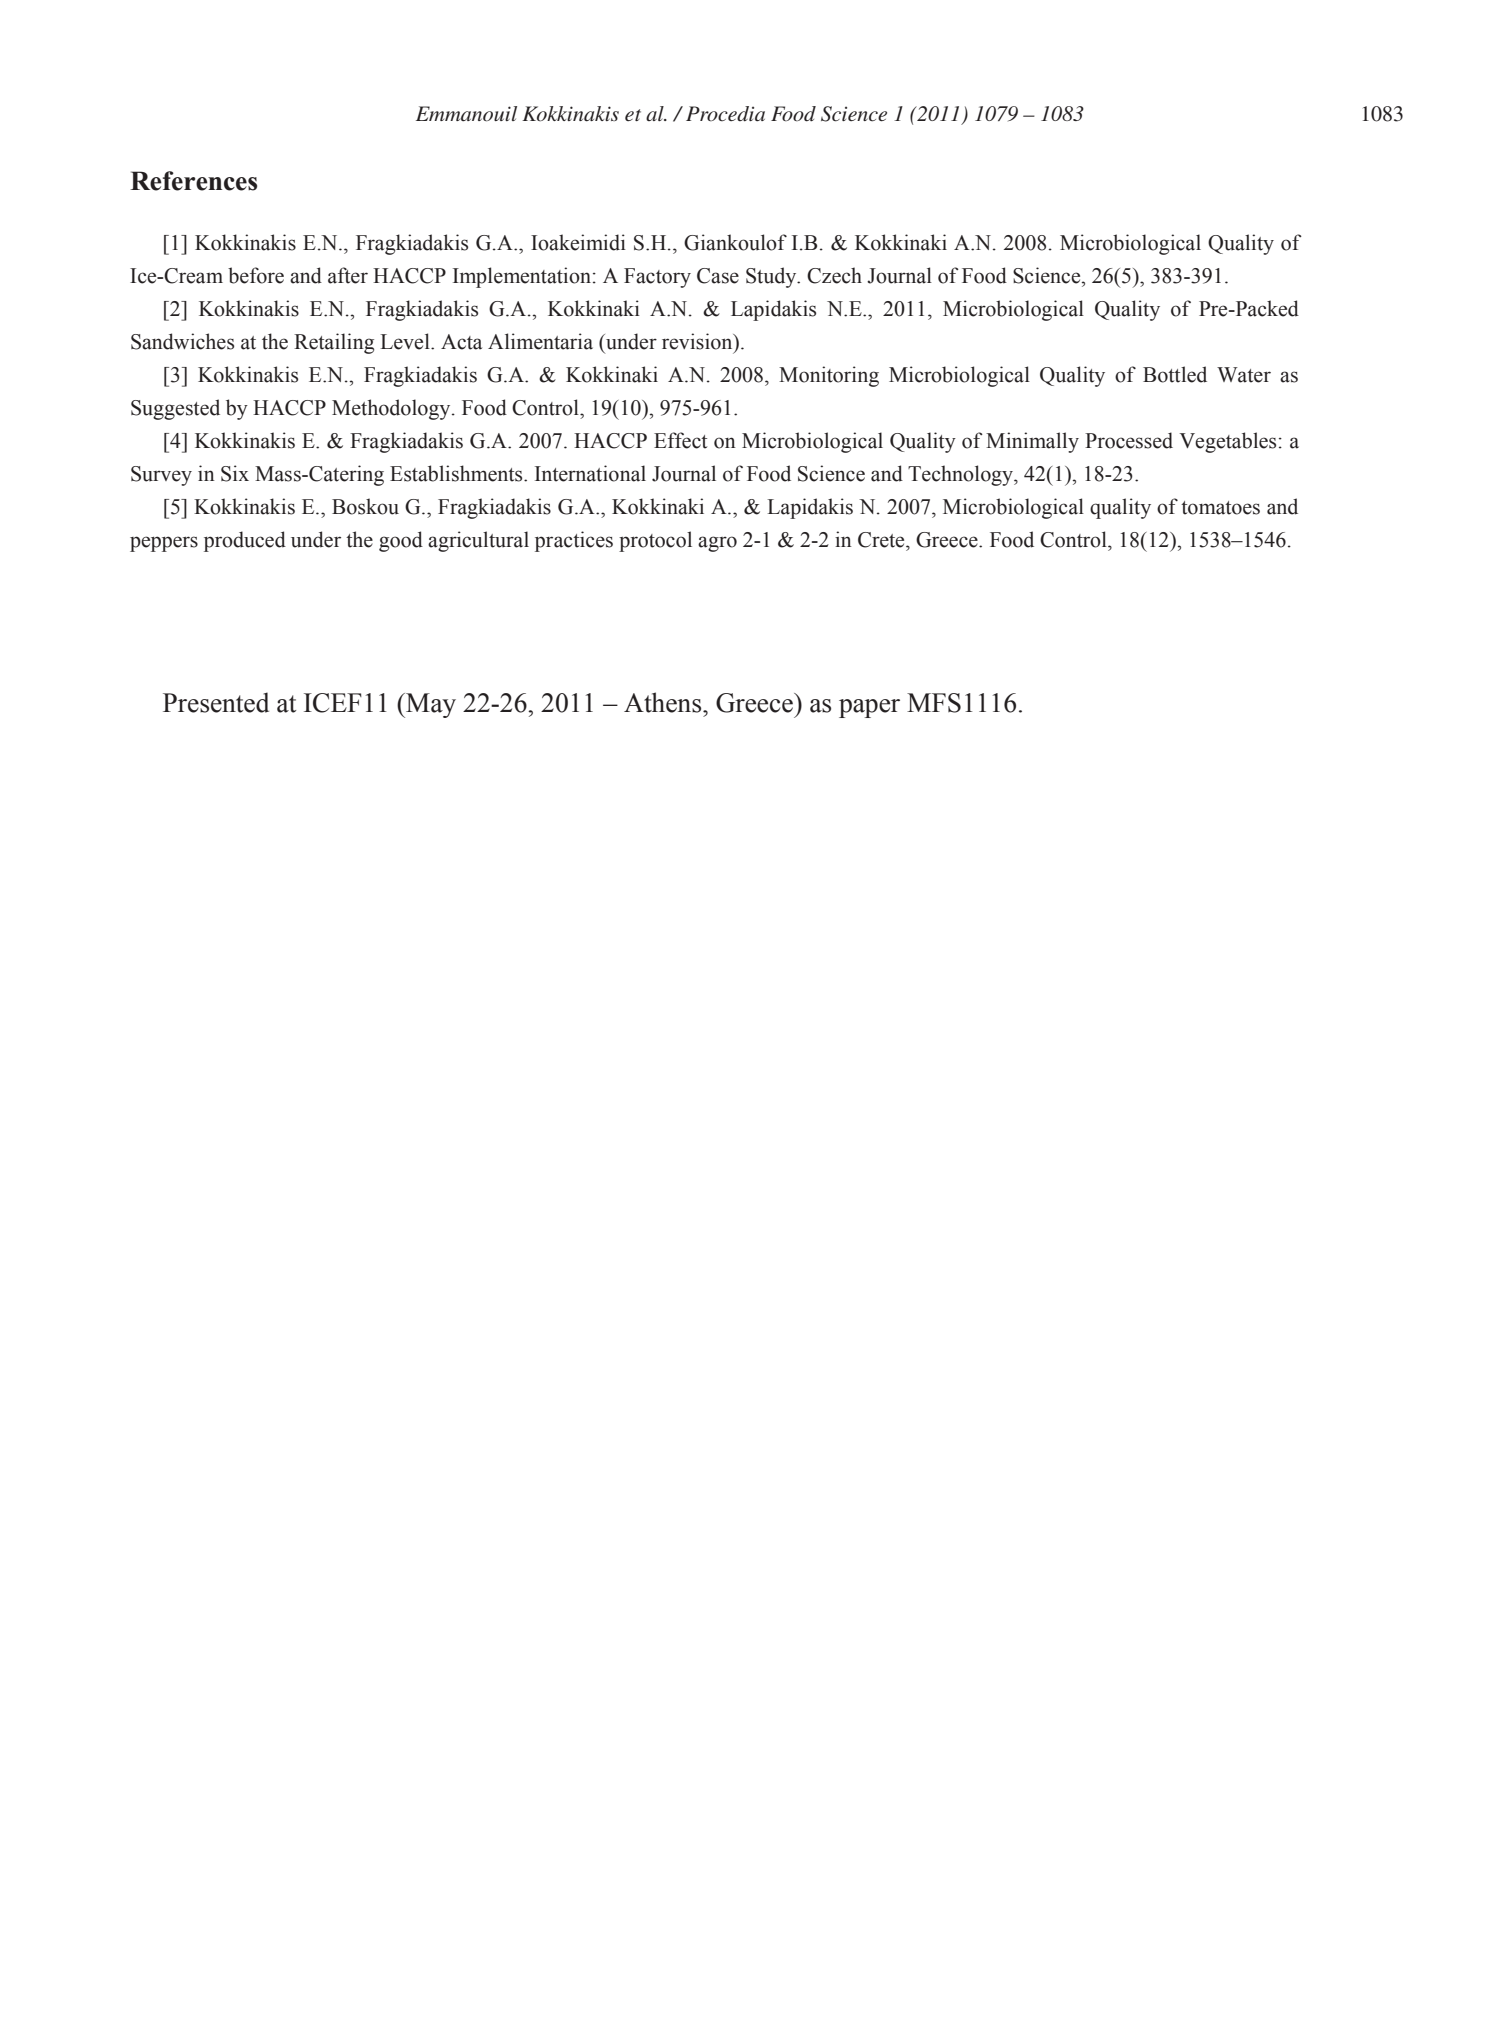  What do you see at coordinates (725, 114) in the screenshot?
I see `Procedia` at bounding box center [725, 114].
